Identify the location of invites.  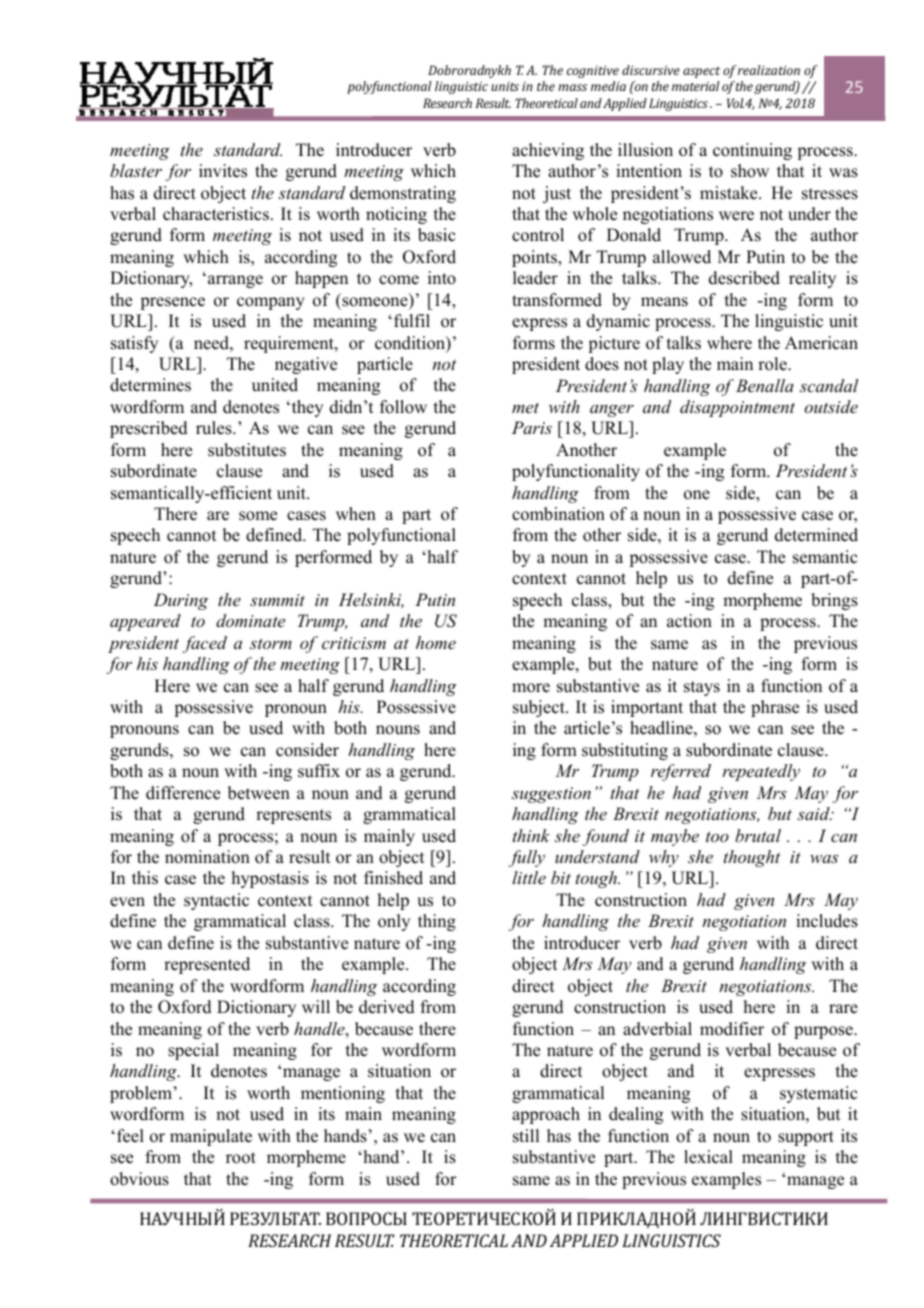
(223, 171).
